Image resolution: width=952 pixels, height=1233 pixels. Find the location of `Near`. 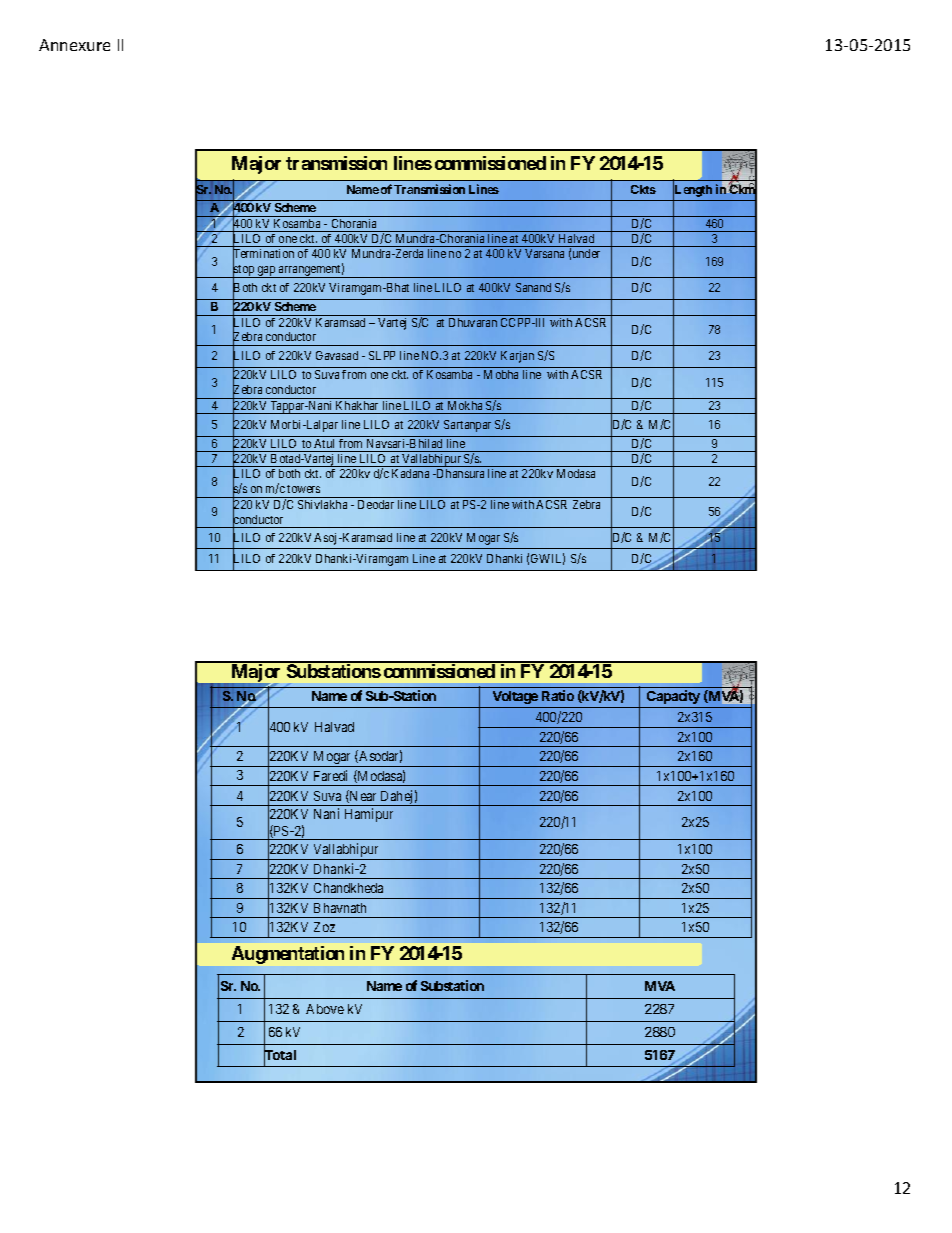

Near is located at coordinates (362, 796).
